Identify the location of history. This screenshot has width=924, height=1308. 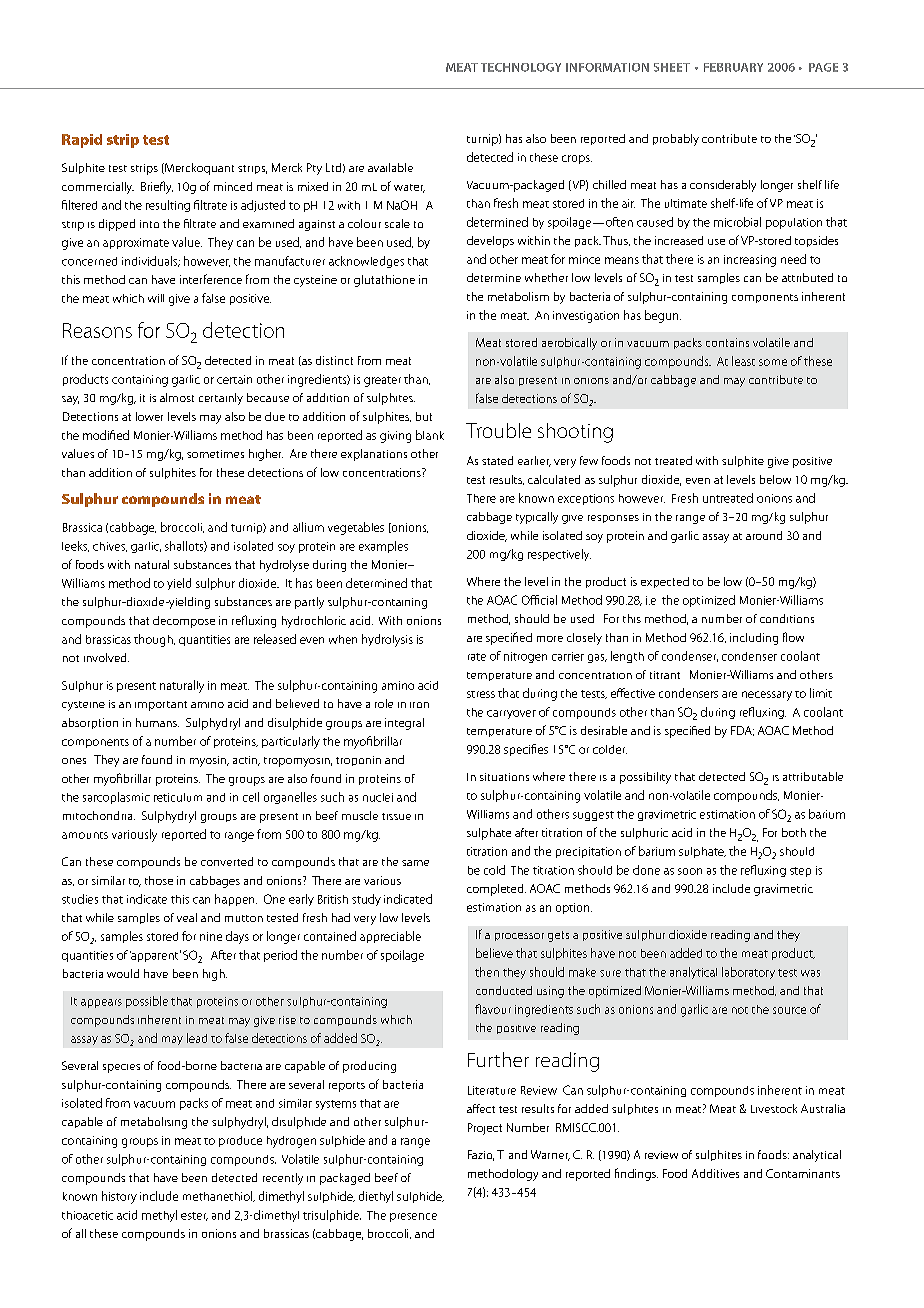
(119, 1197).
